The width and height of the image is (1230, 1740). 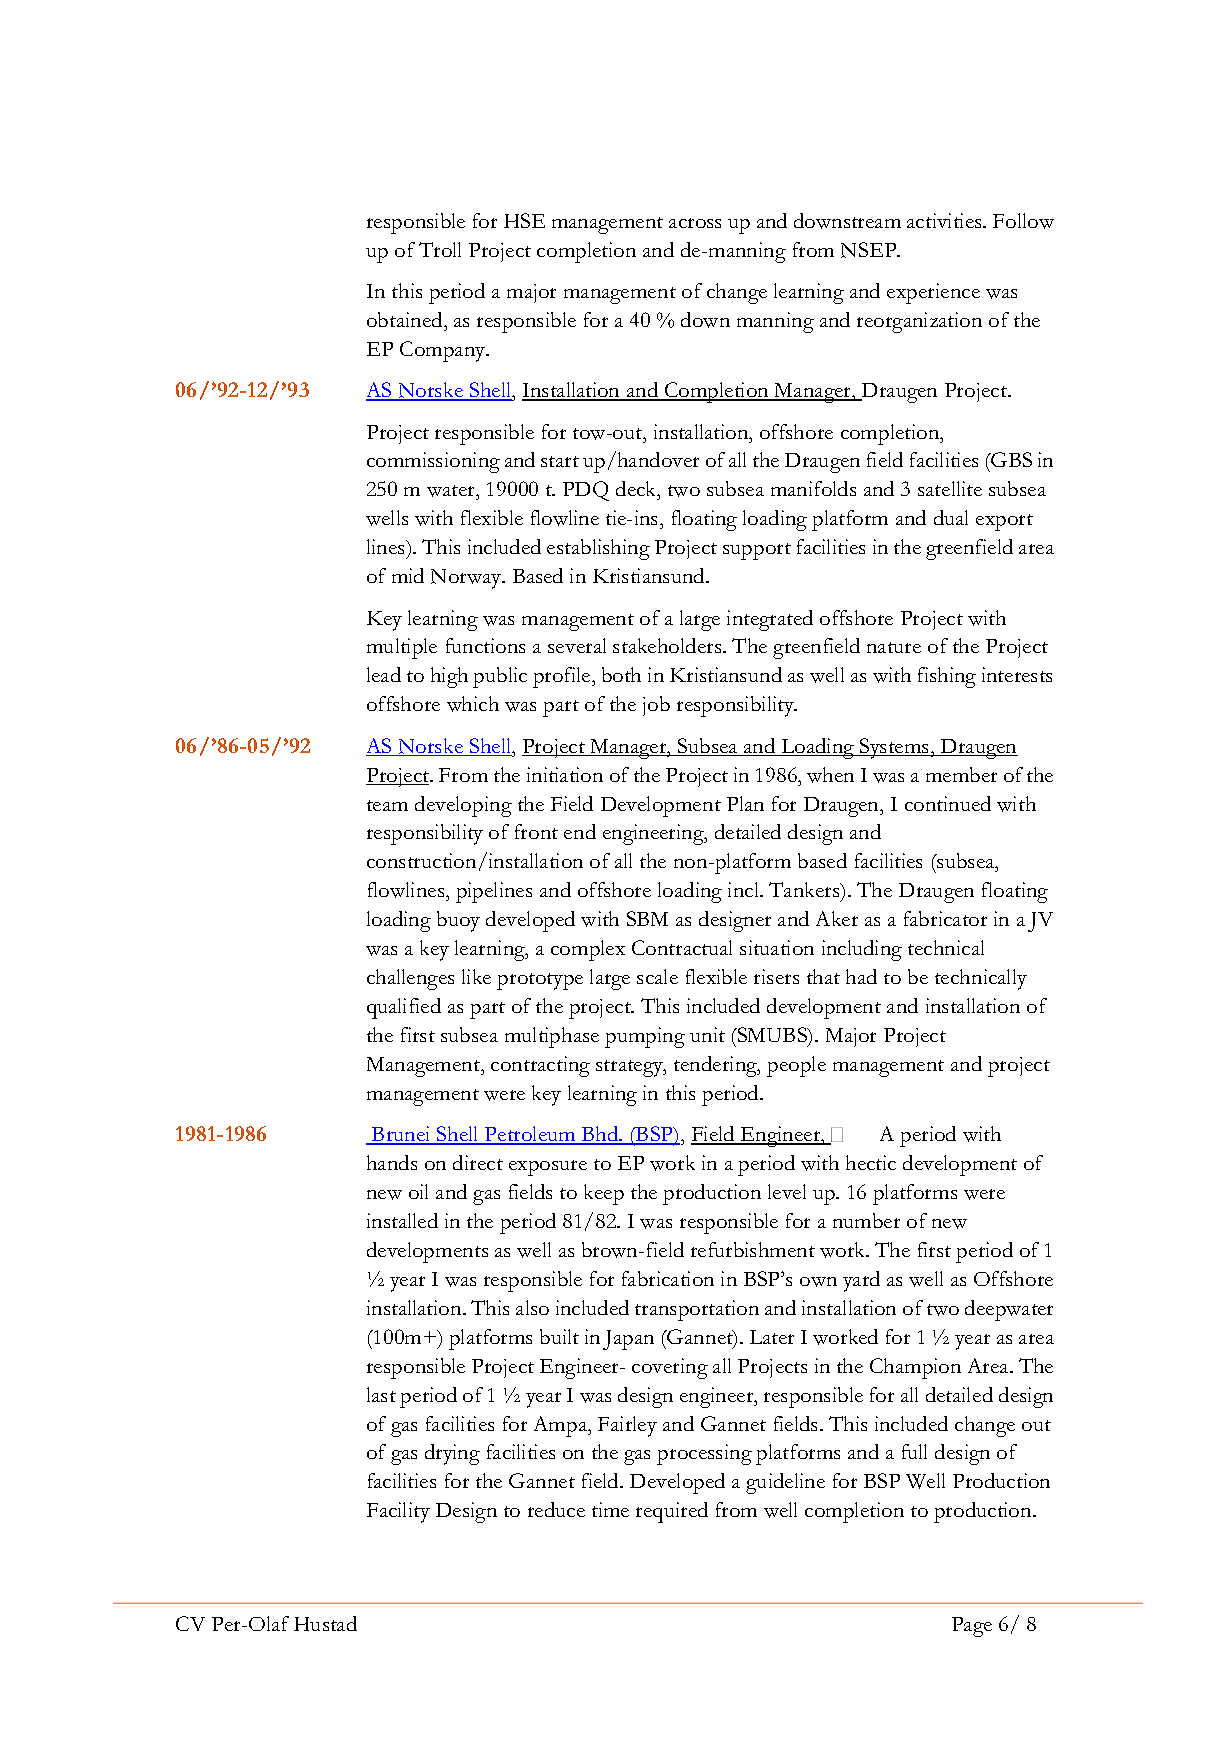 I want to click on across, so click(x=695, y=223).
